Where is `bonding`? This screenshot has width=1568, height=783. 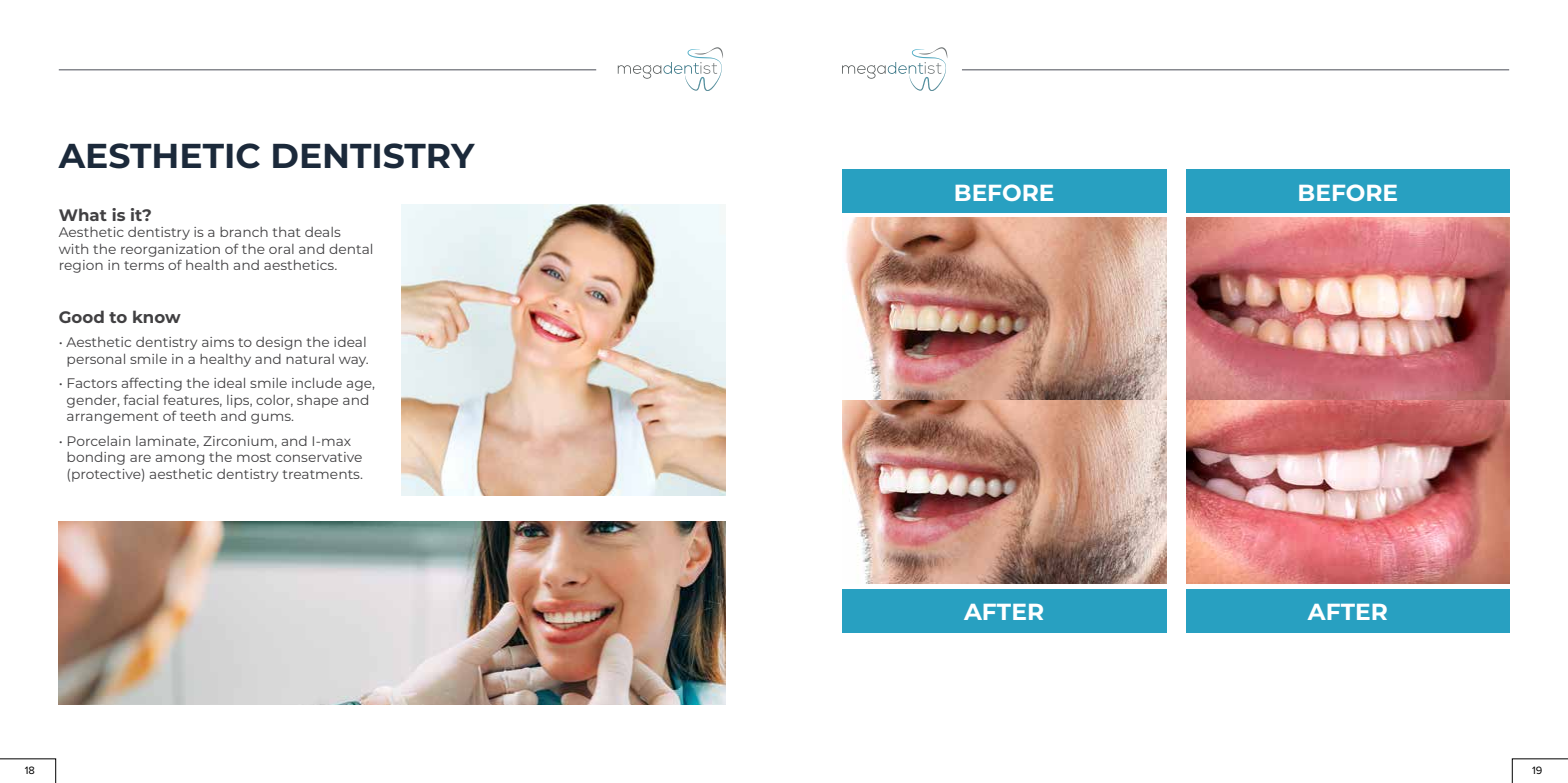 bonding is located at coordinates (96, 458).
